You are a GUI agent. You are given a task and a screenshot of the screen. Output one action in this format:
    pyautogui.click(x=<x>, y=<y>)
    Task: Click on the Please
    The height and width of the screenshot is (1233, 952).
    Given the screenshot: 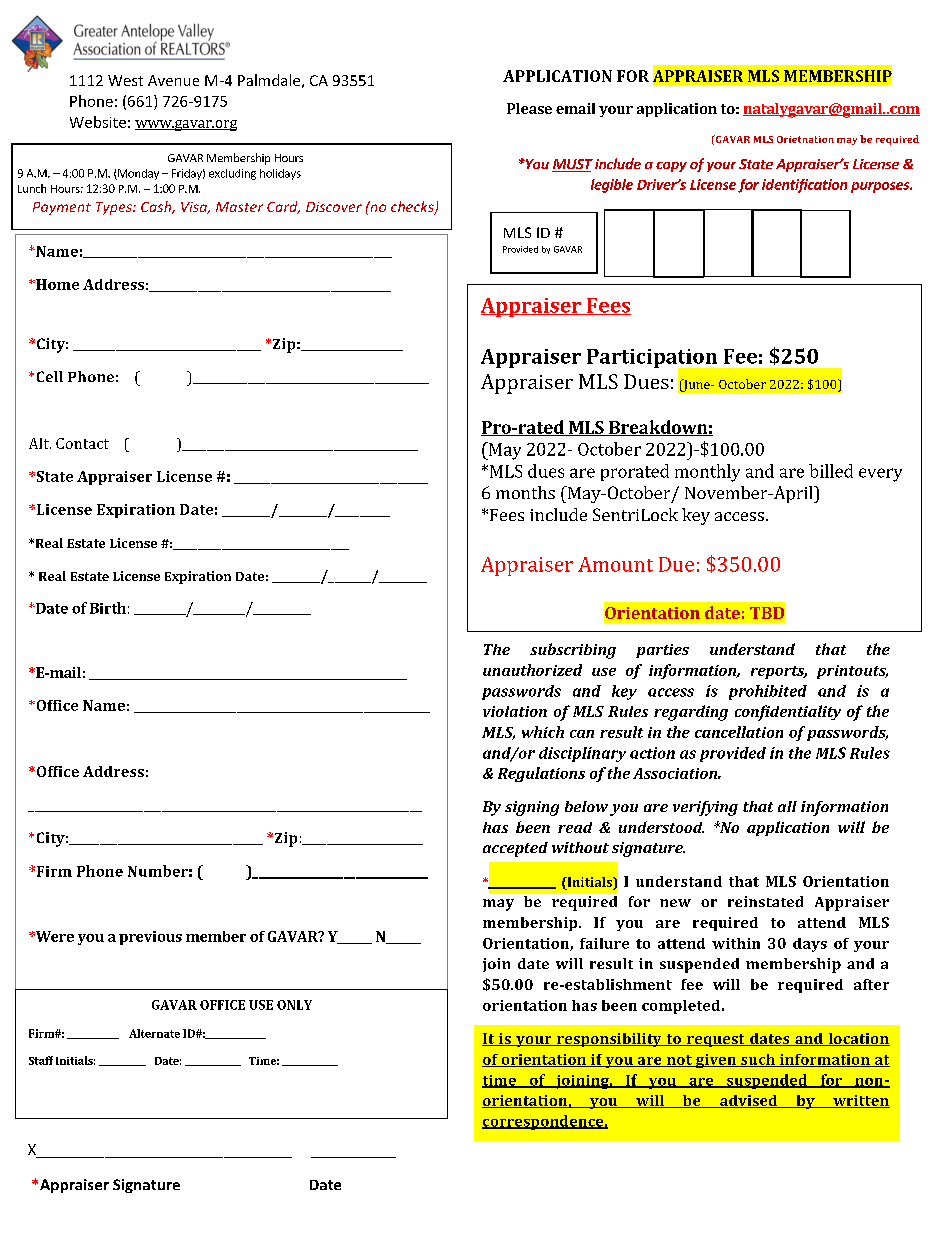 What is the action you would take?
    pyautogui.click(x=529, y=108)
